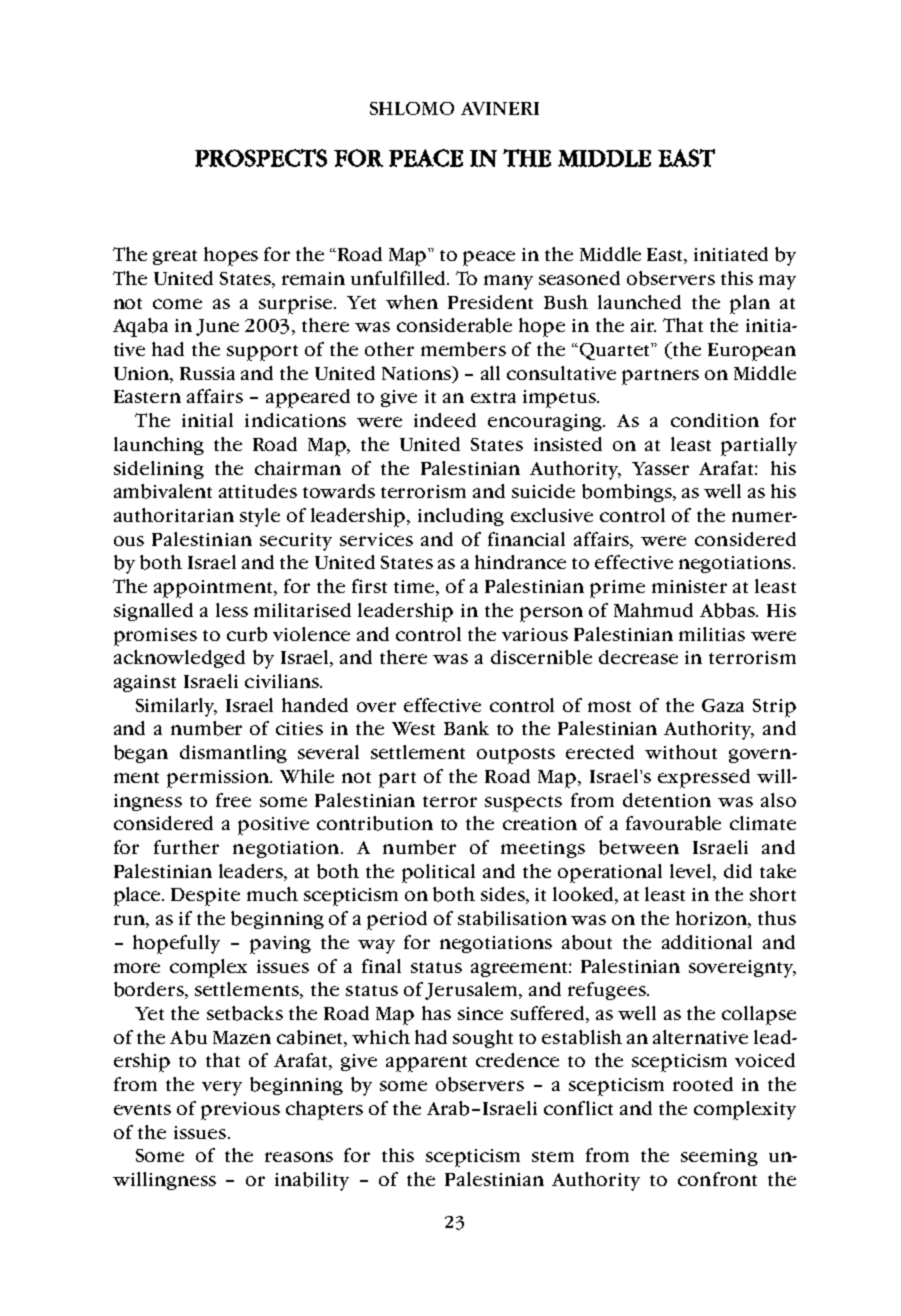 The width and height of the screenshot is (901, 1316). What do you see at coordinates (777, 282) in the screenshot?
I see `may` at bounding box center [777, 282].
